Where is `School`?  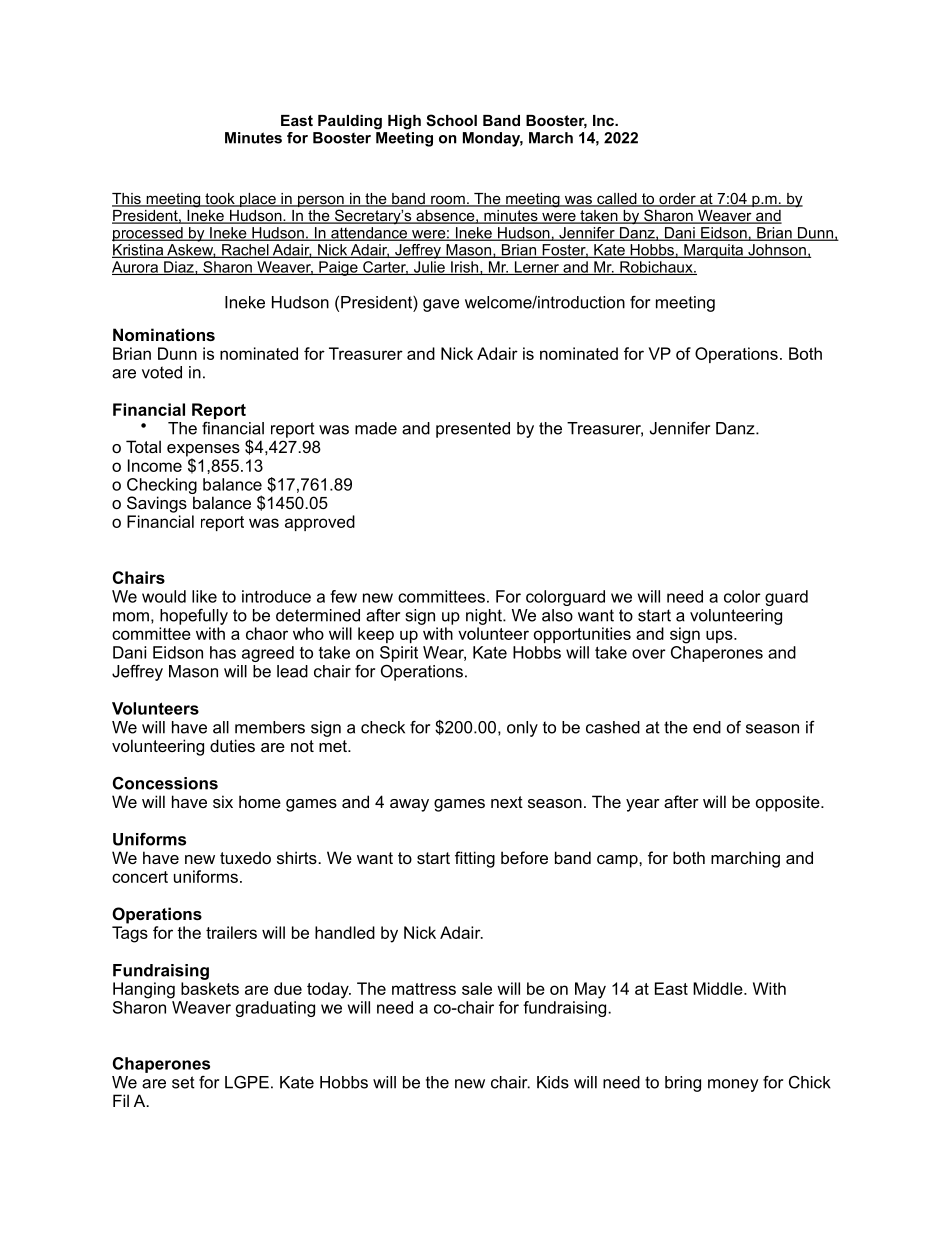
School is located at coordinates (451, 120).
